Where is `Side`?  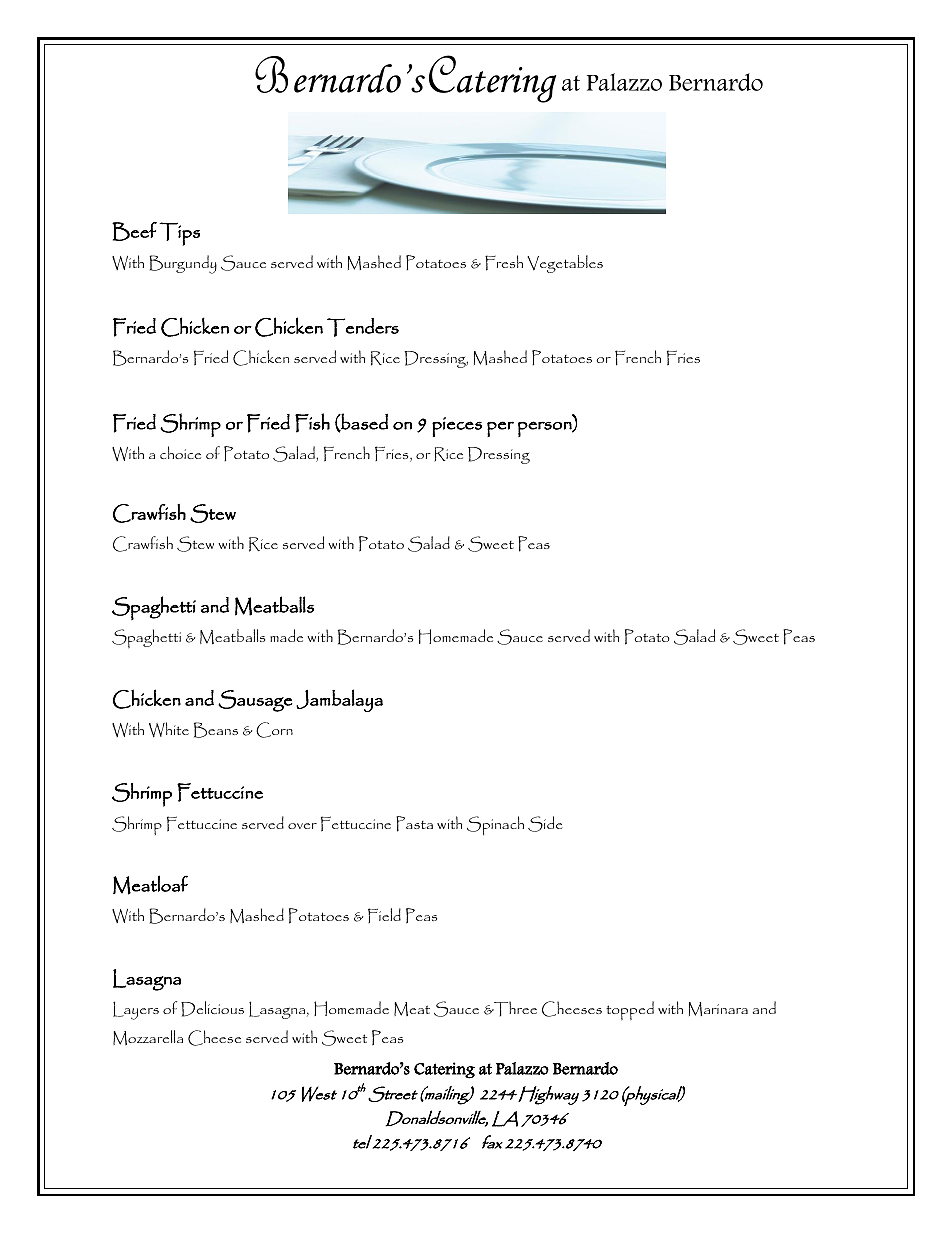 Side is located at coordinates (545, 824).
